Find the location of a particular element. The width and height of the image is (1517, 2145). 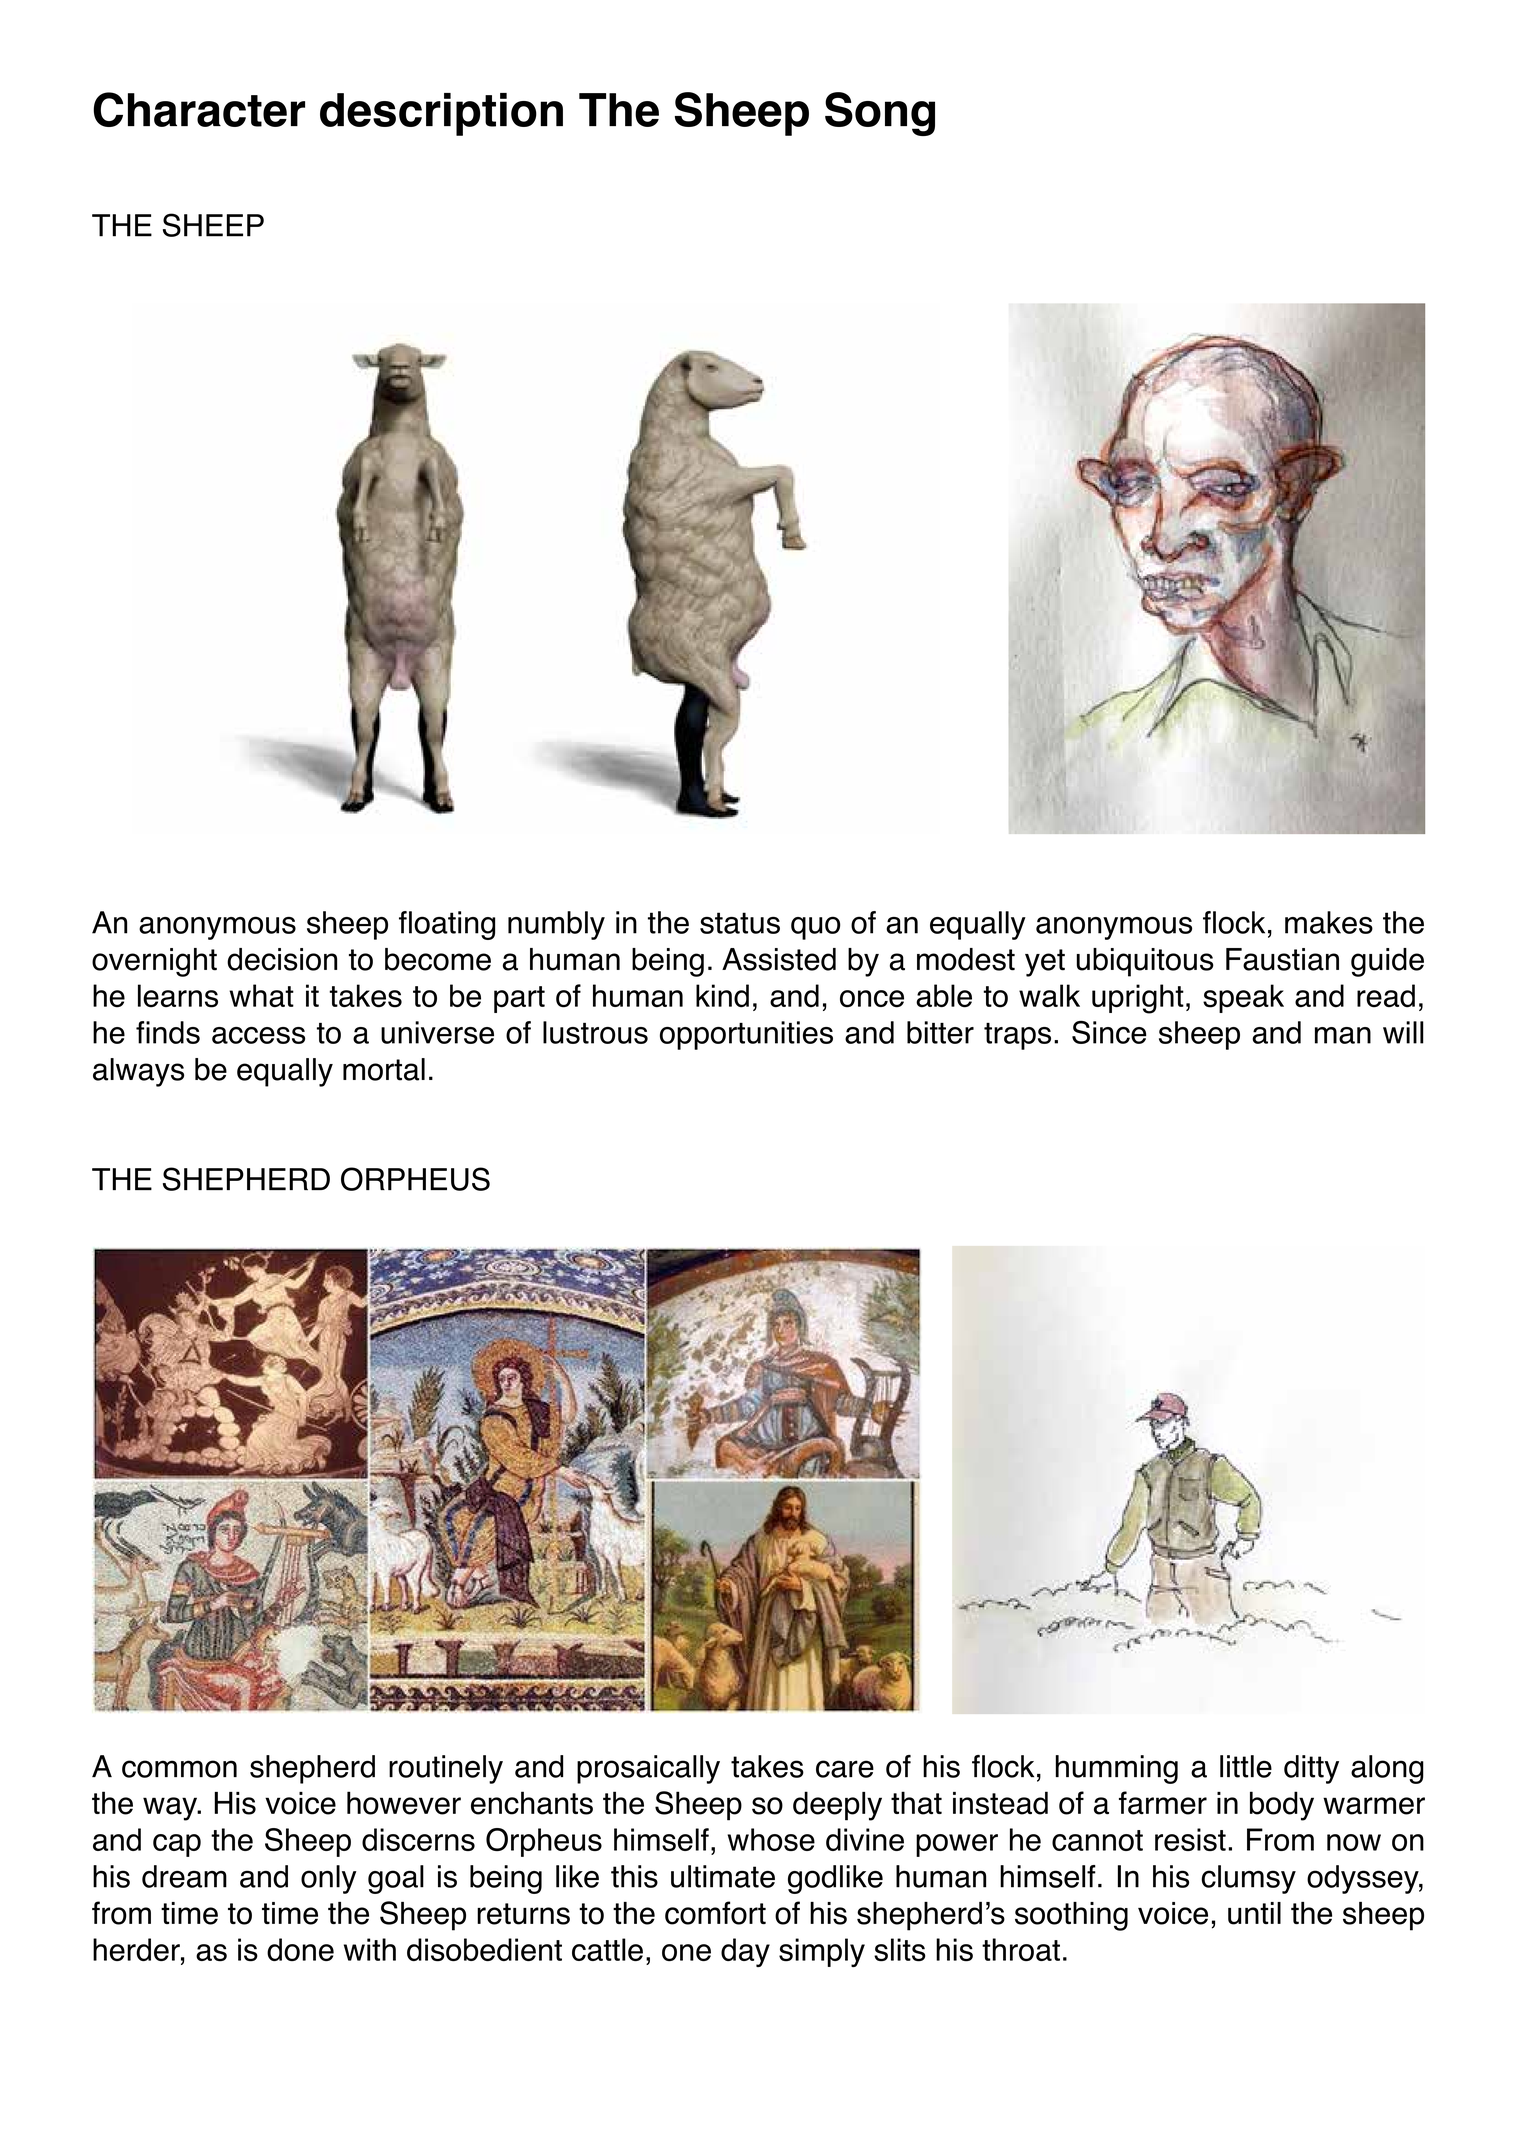

Song is located at coordinates (880, 114).
